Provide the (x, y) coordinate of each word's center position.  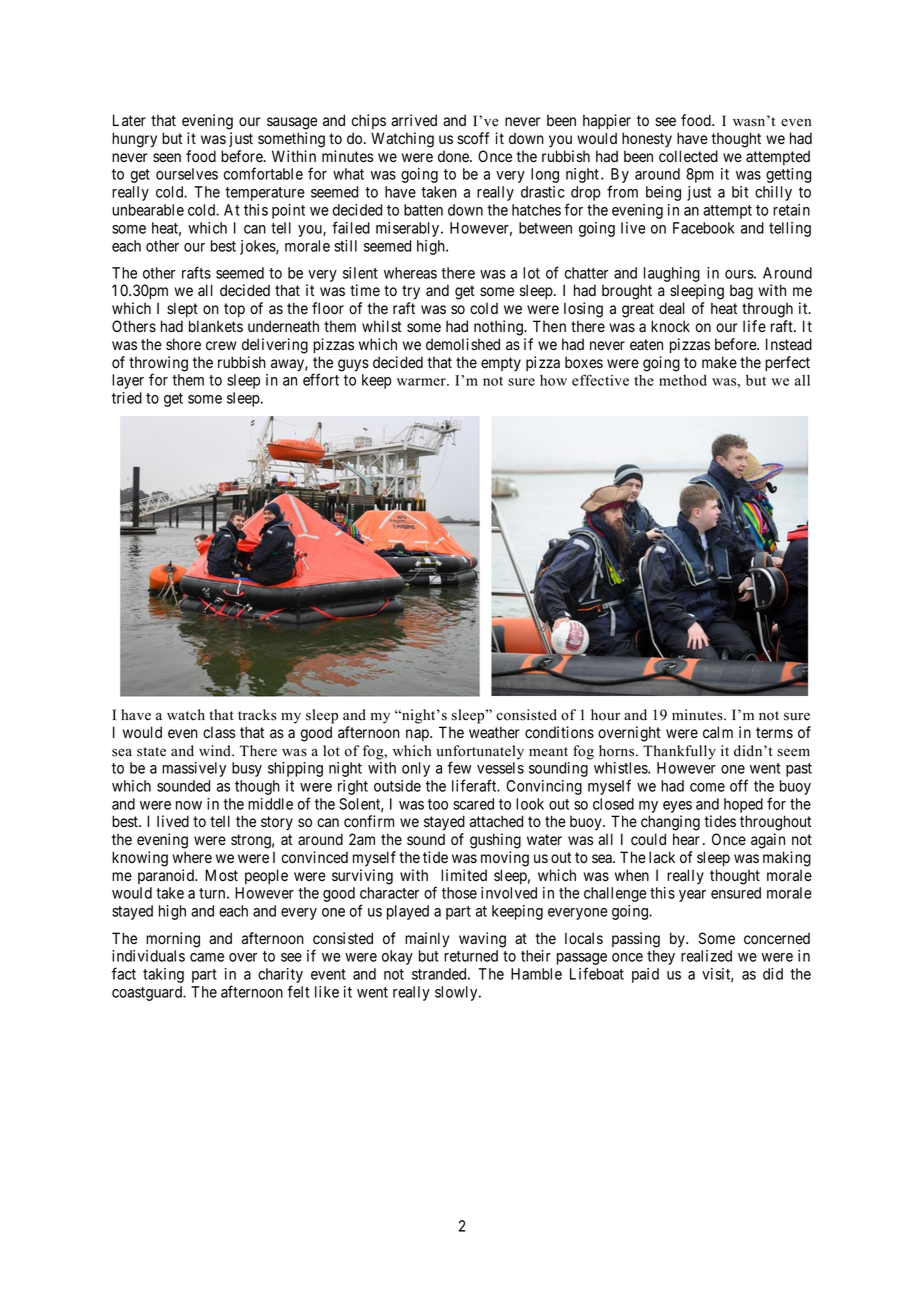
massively (194, 769)
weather (494, 732)
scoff (473, 138)
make (719, 362)
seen (167, 158)
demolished (463, 344)
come (707, 787)
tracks (257, 715)
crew (221, 346)
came (207, 957)
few (459, 767)
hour (605, 715)
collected (688, 156)
